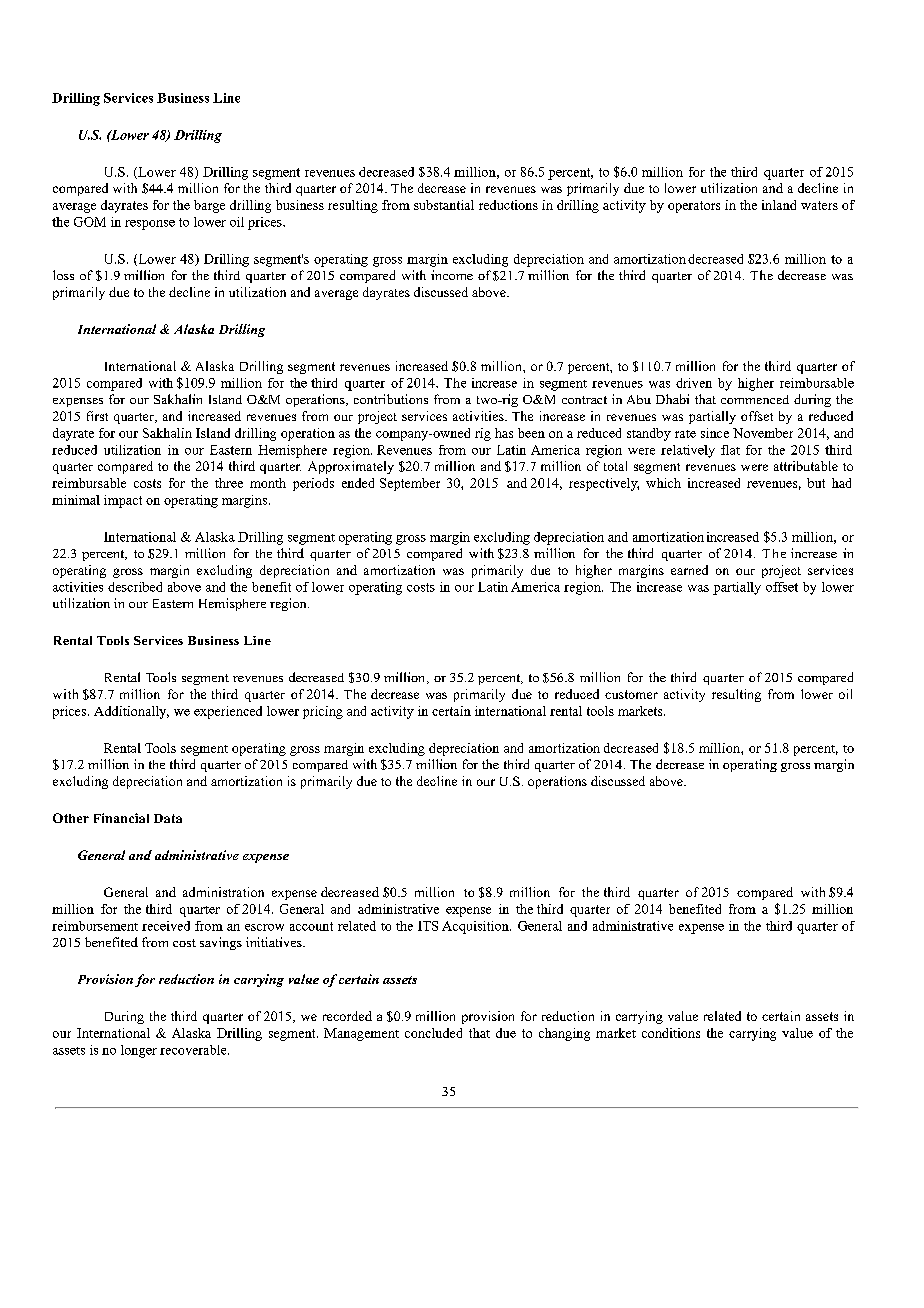  What do you see at coordinates (223, 892) in the screenshot?
I see `administration` at bounding box center [223, 892].
